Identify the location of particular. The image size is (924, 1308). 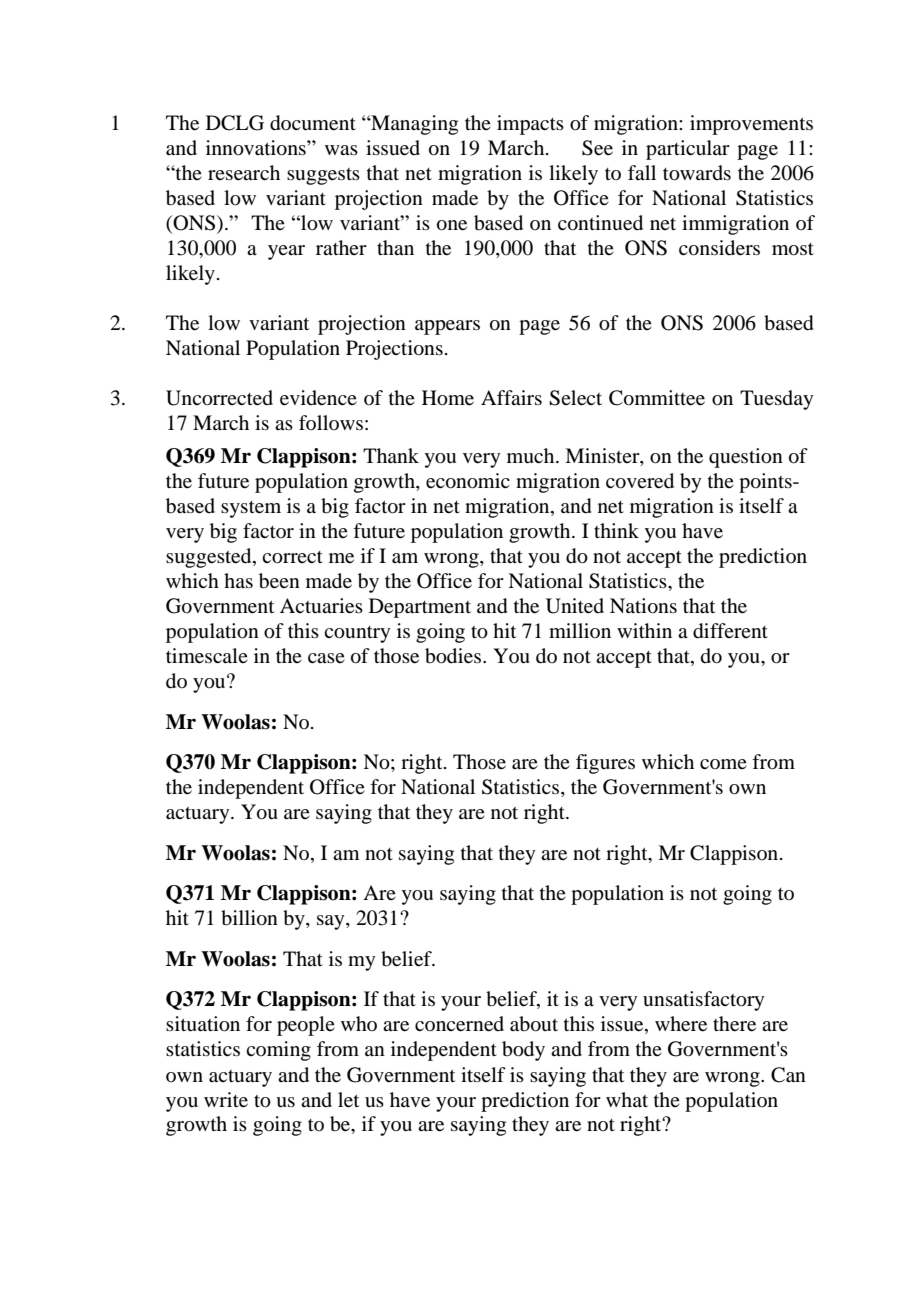
(688, 150).
